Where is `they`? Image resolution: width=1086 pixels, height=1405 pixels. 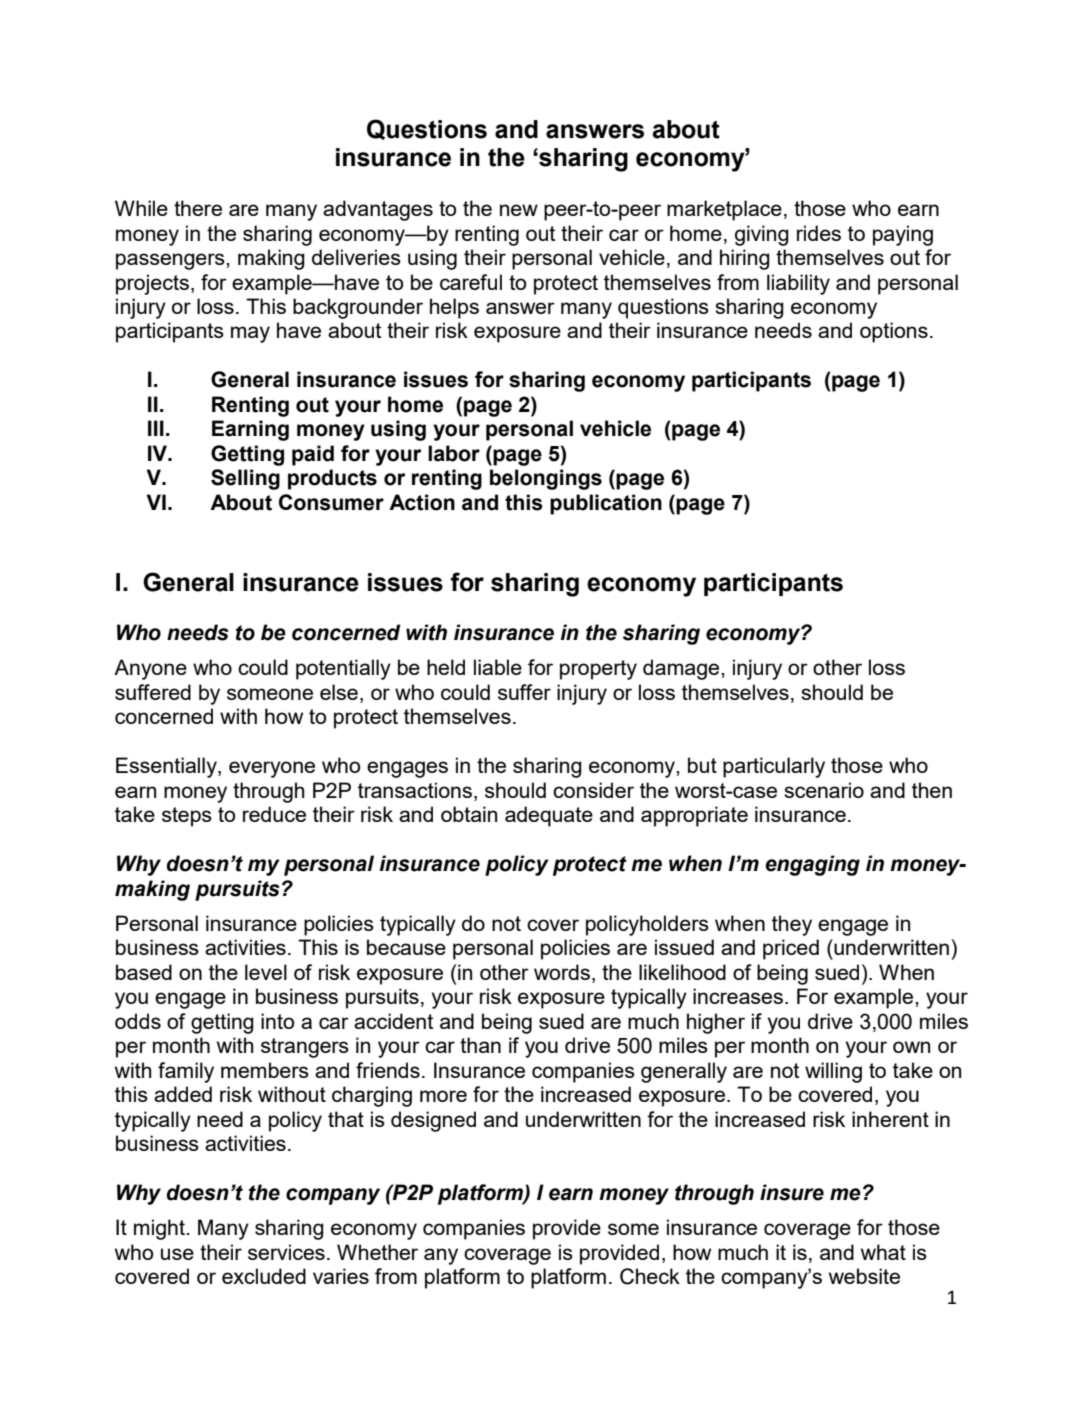
they is located at coordinates (792, 925).
